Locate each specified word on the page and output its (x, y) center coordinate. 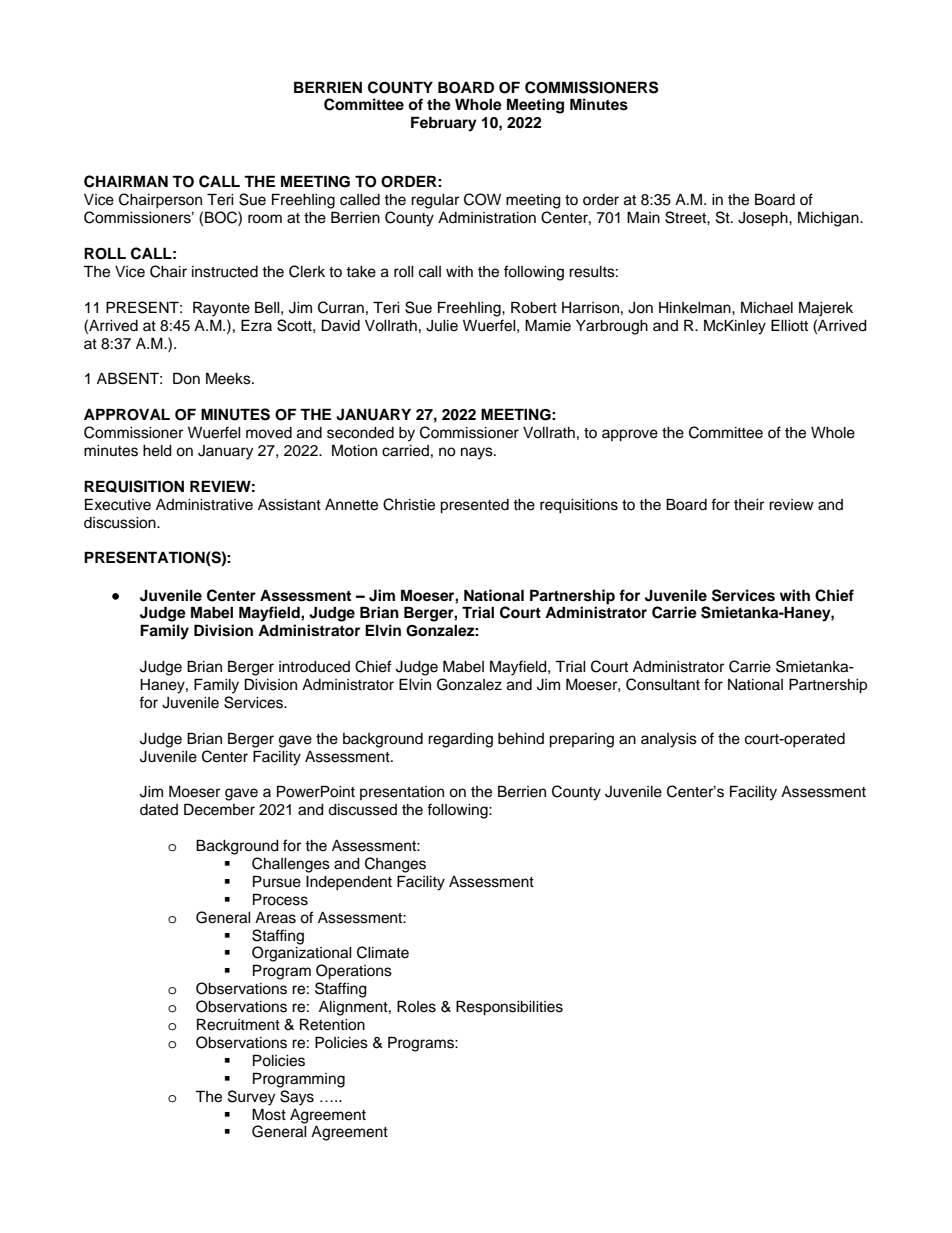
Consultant (663, 684)
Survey (251, 1098)
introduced (314, 667)
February (444, 124)
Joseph (764, 219)
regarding (460, 740)
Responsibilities (509, 1008)
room (265, 219)
